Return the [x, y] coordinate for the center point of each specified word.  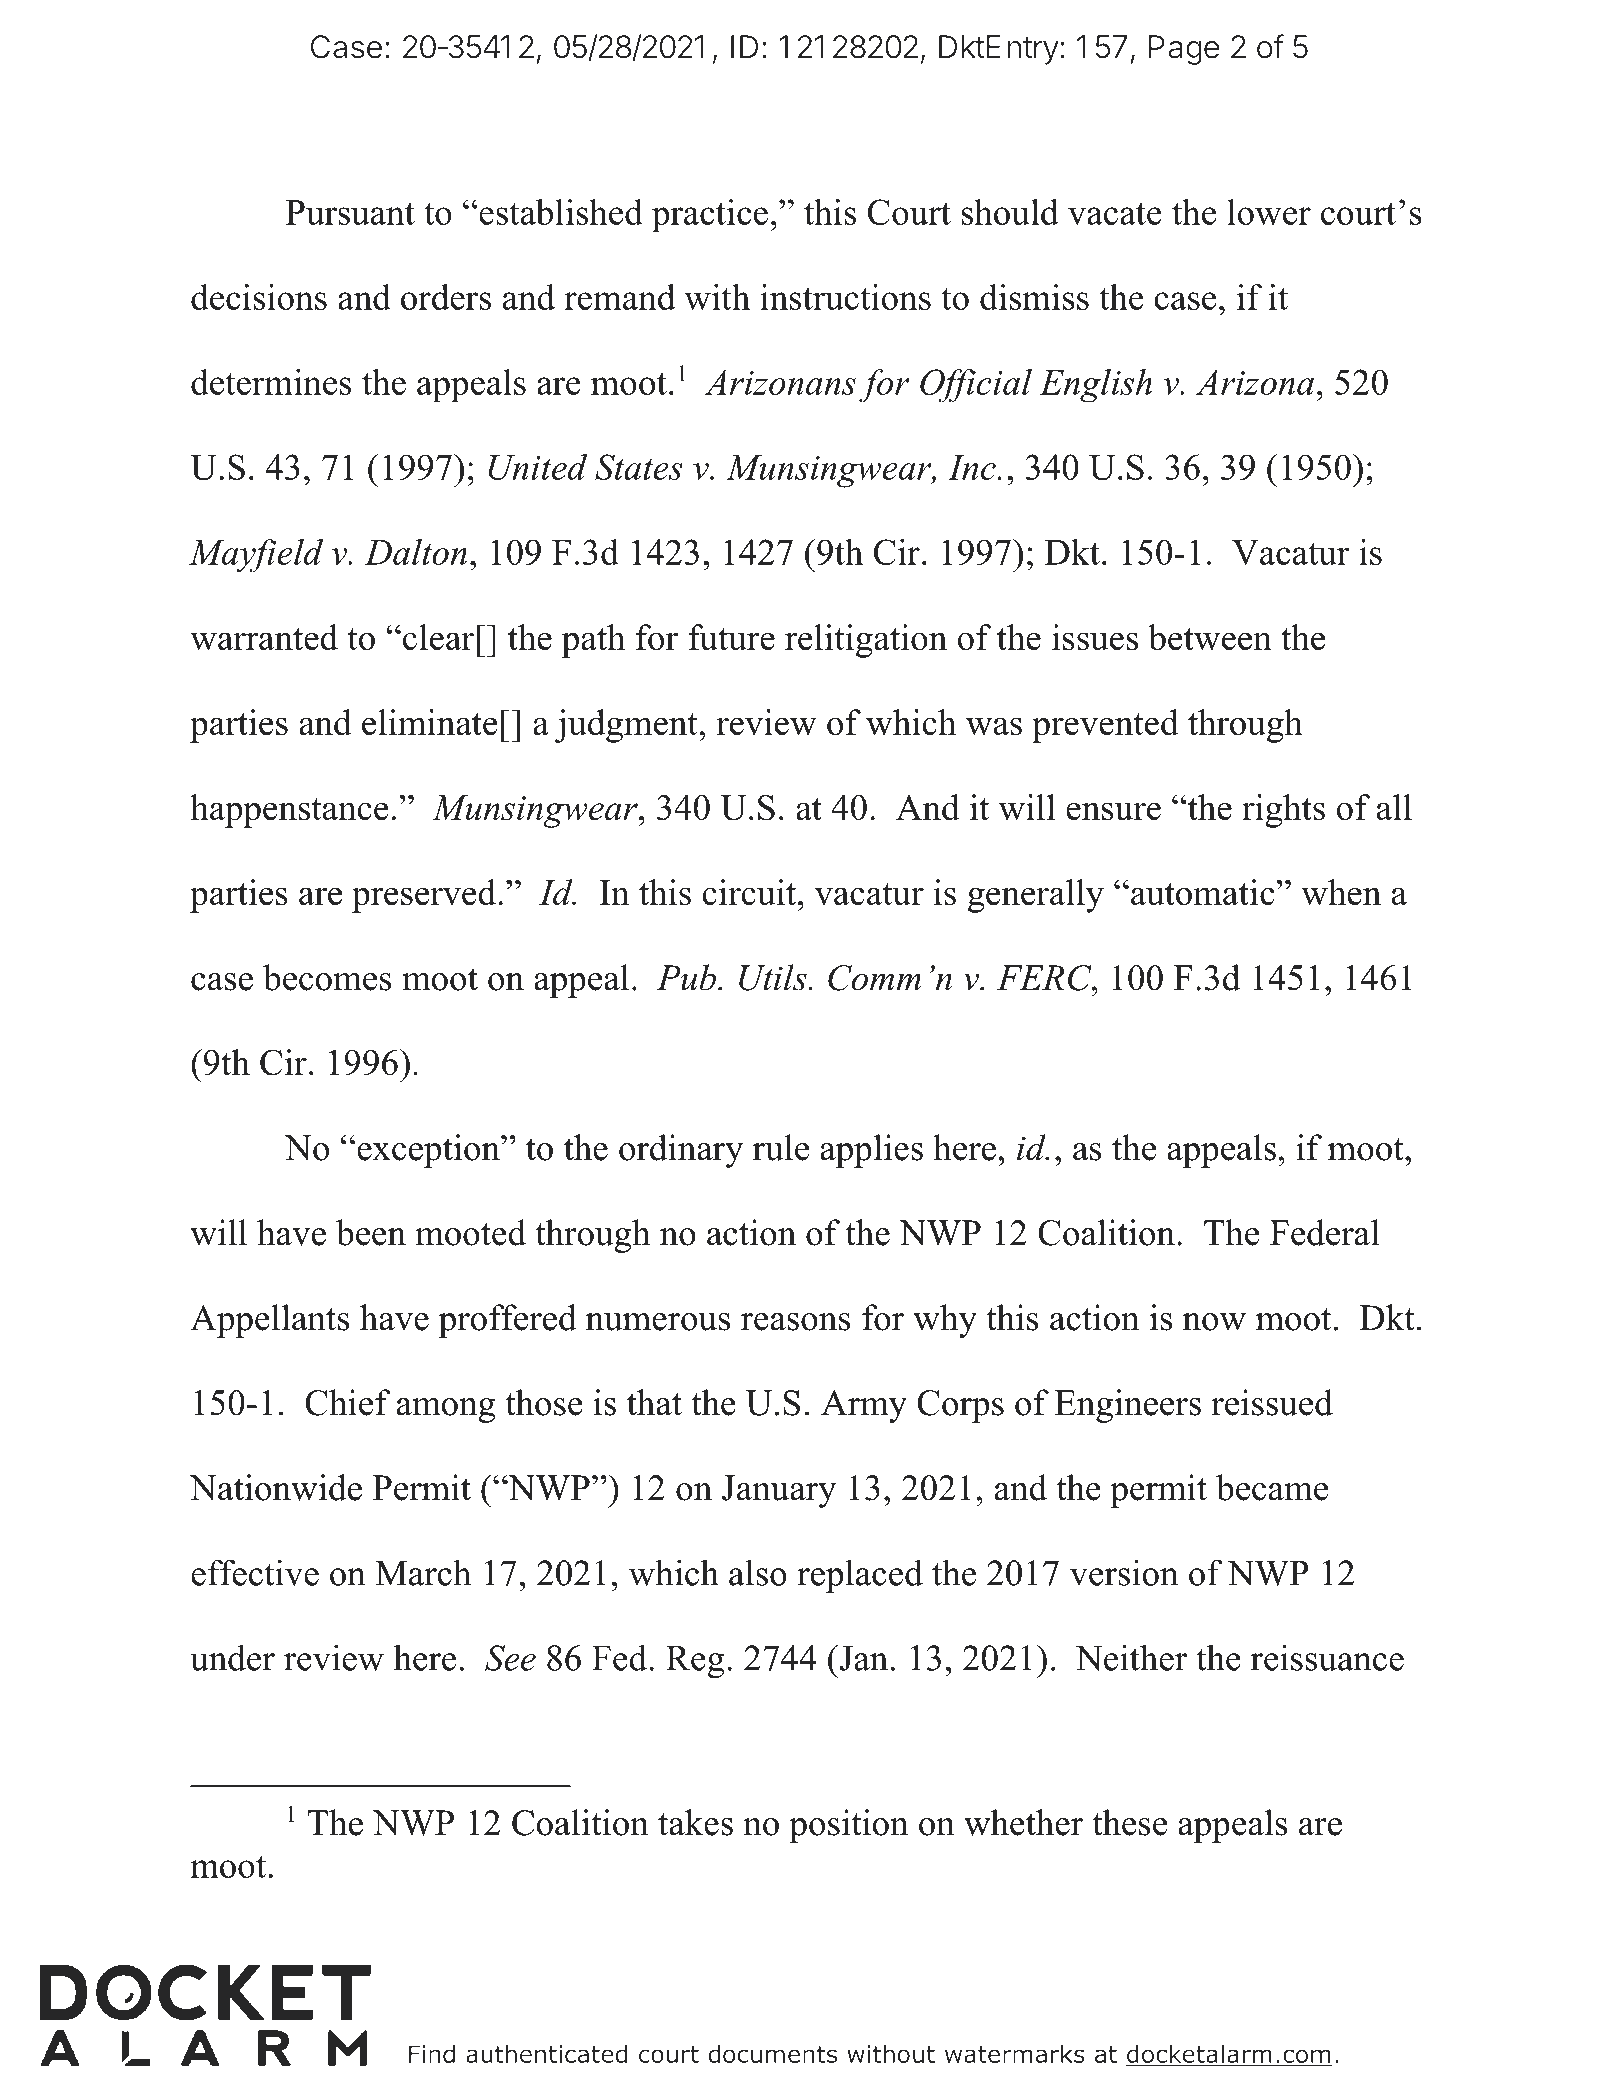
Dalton [416, 552]
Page [1184, 50]
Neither [1131, 1657]
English [1096, 385]
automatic [1204, 892]
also [758, 1572]
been [371, 1232]
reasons [796, 1322]
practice [710, 215]
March [423, 1572]
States [639, 467]
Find [432, 2054]
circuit [749, 892]
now [1214, 1322]
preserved [424, 896]
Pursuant [350, 212]
